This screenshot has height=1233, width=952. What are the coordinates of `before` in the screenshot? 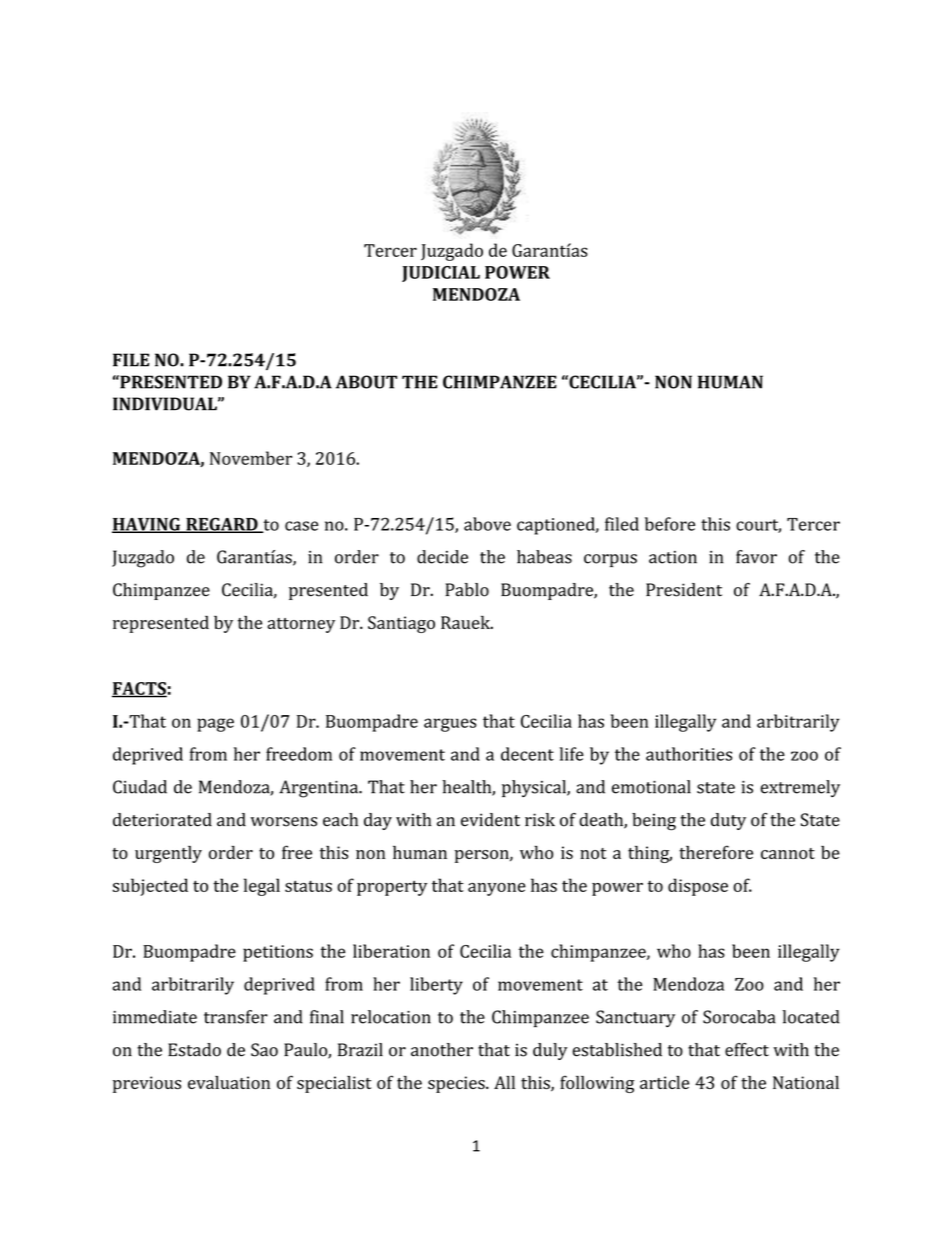 It's located at (670, 524).
